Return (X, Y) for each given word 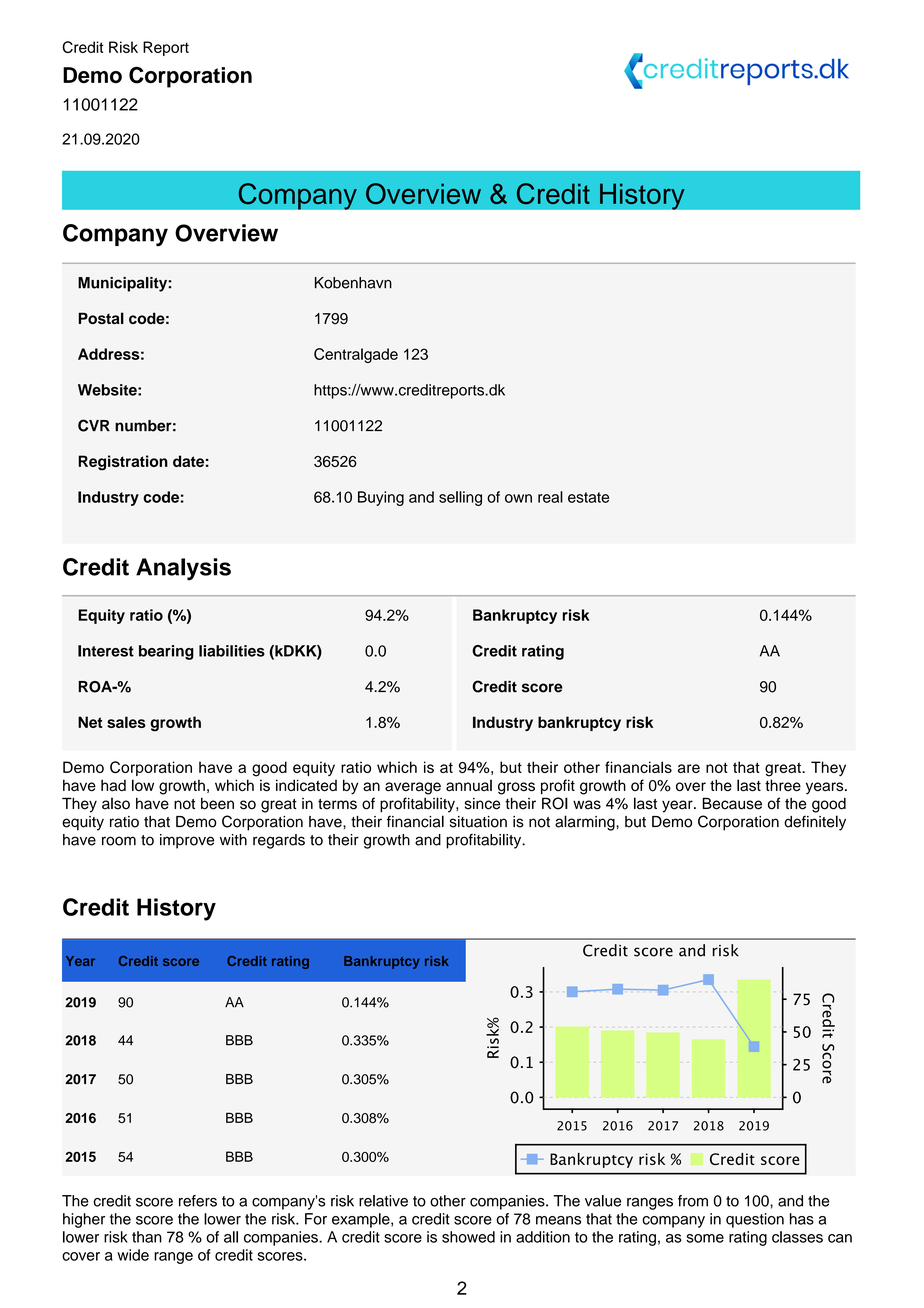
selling (460, 498)
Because (732, 803)
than (147, 1237)
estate (588, 497)
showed (468, 1237)
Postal (101, 318)
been (217, 804)
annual (469, 785)
